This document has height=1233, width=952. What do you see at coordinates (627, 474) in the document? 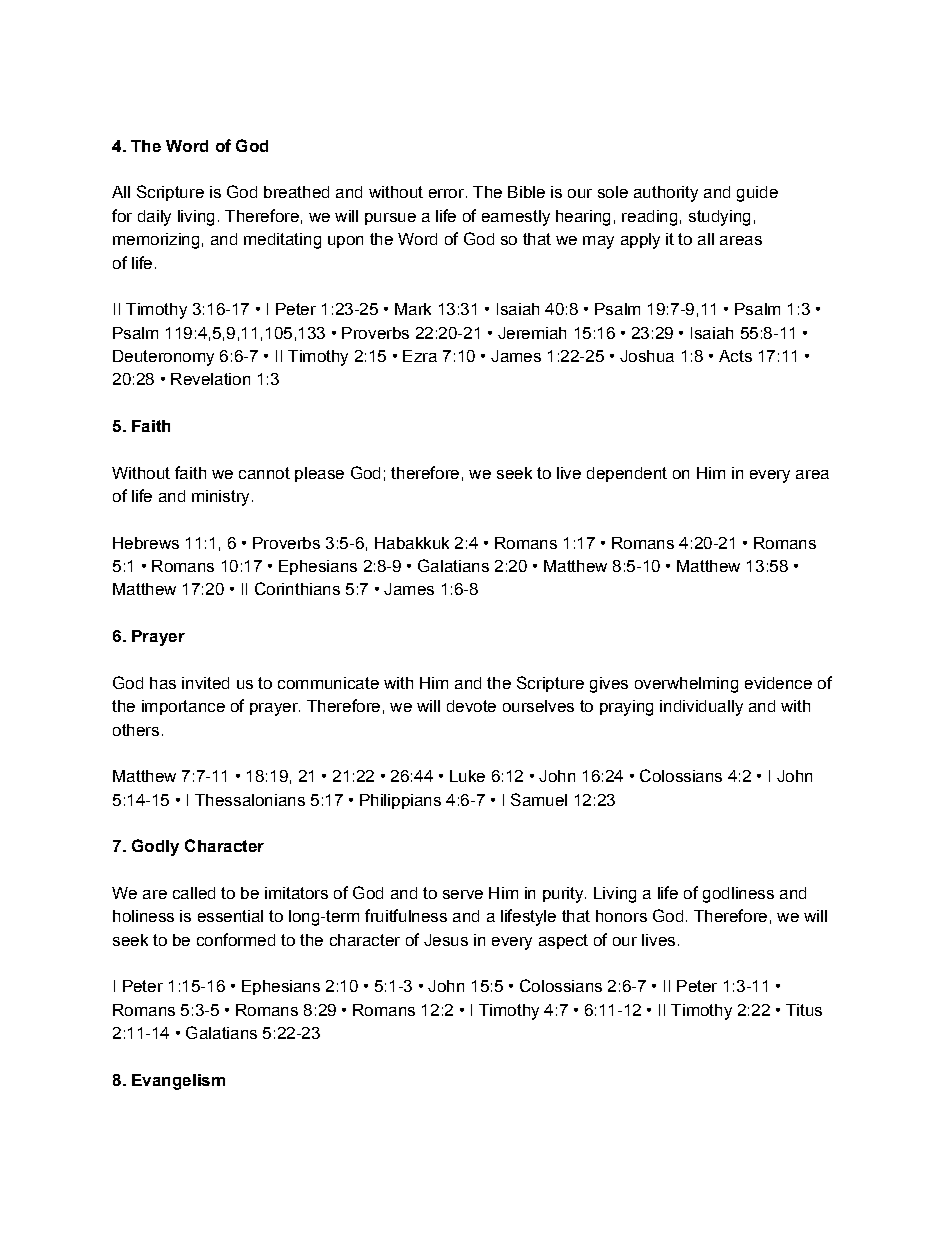
I see `dependent` at bounding box center [627, 474].
